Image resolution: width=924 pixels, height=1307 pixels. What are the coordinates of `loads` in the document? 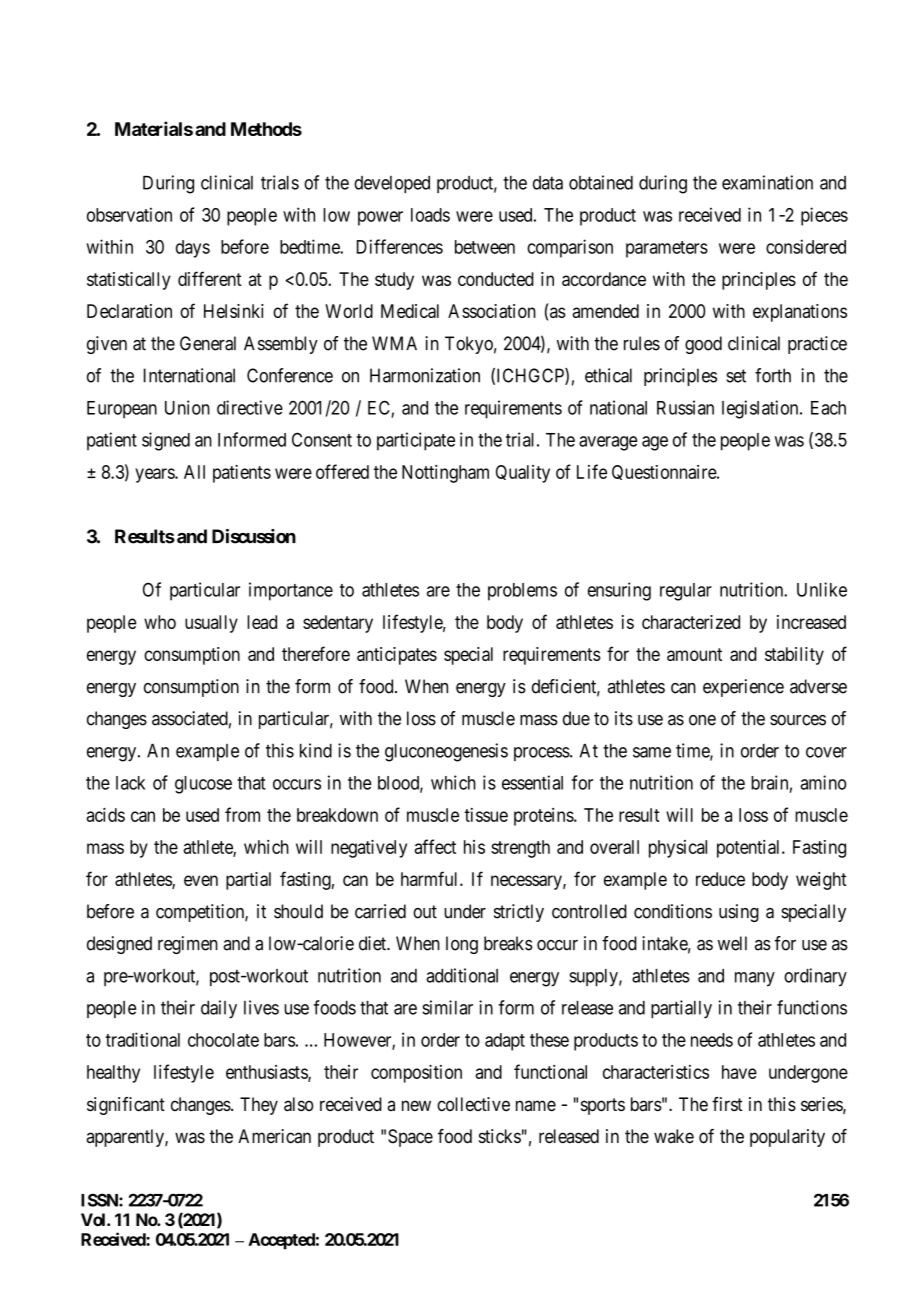 It's located at (430, 215).
